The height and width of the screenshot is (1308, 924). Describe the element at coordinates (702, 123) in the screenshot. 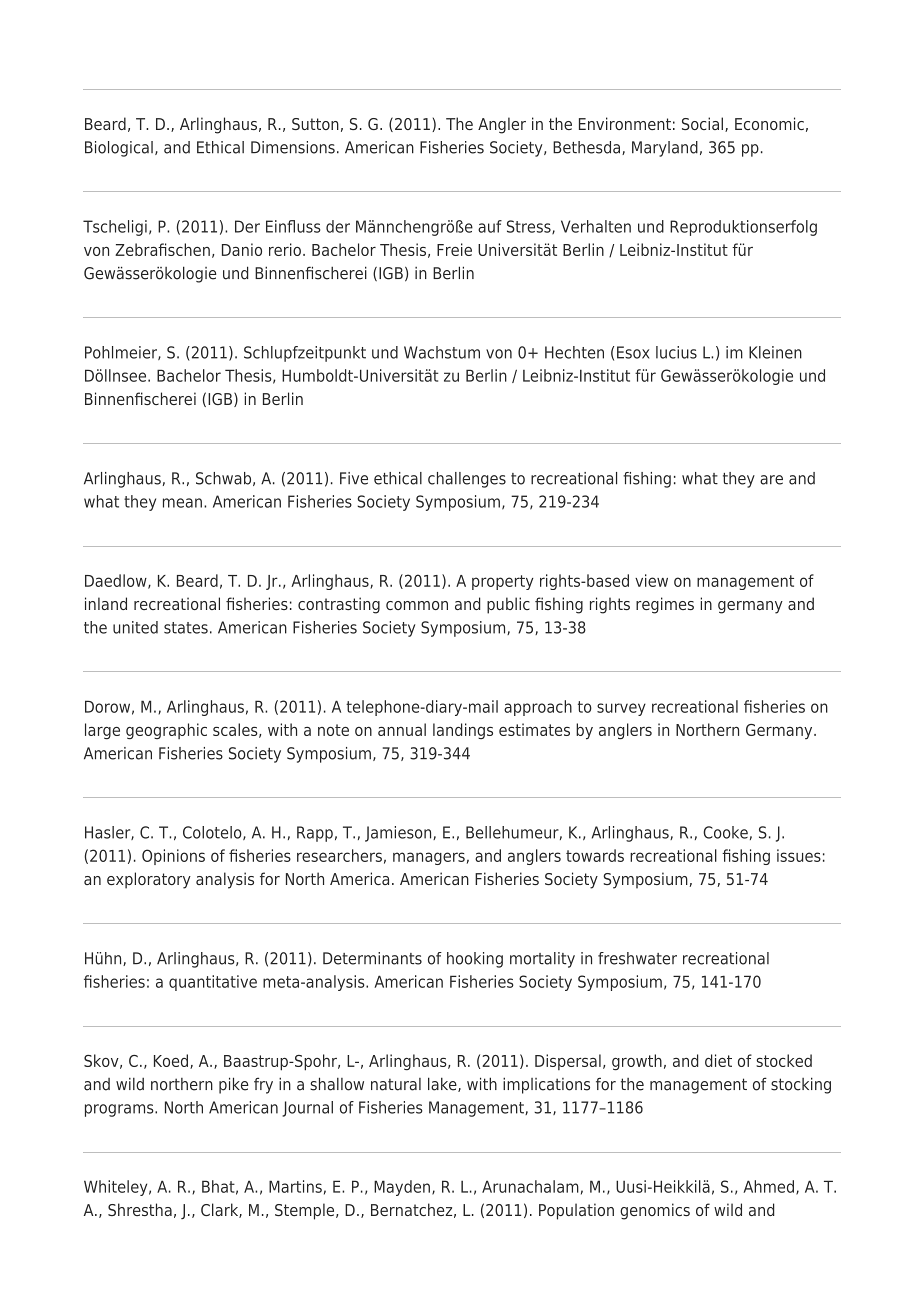

I see `Social` at that location.
